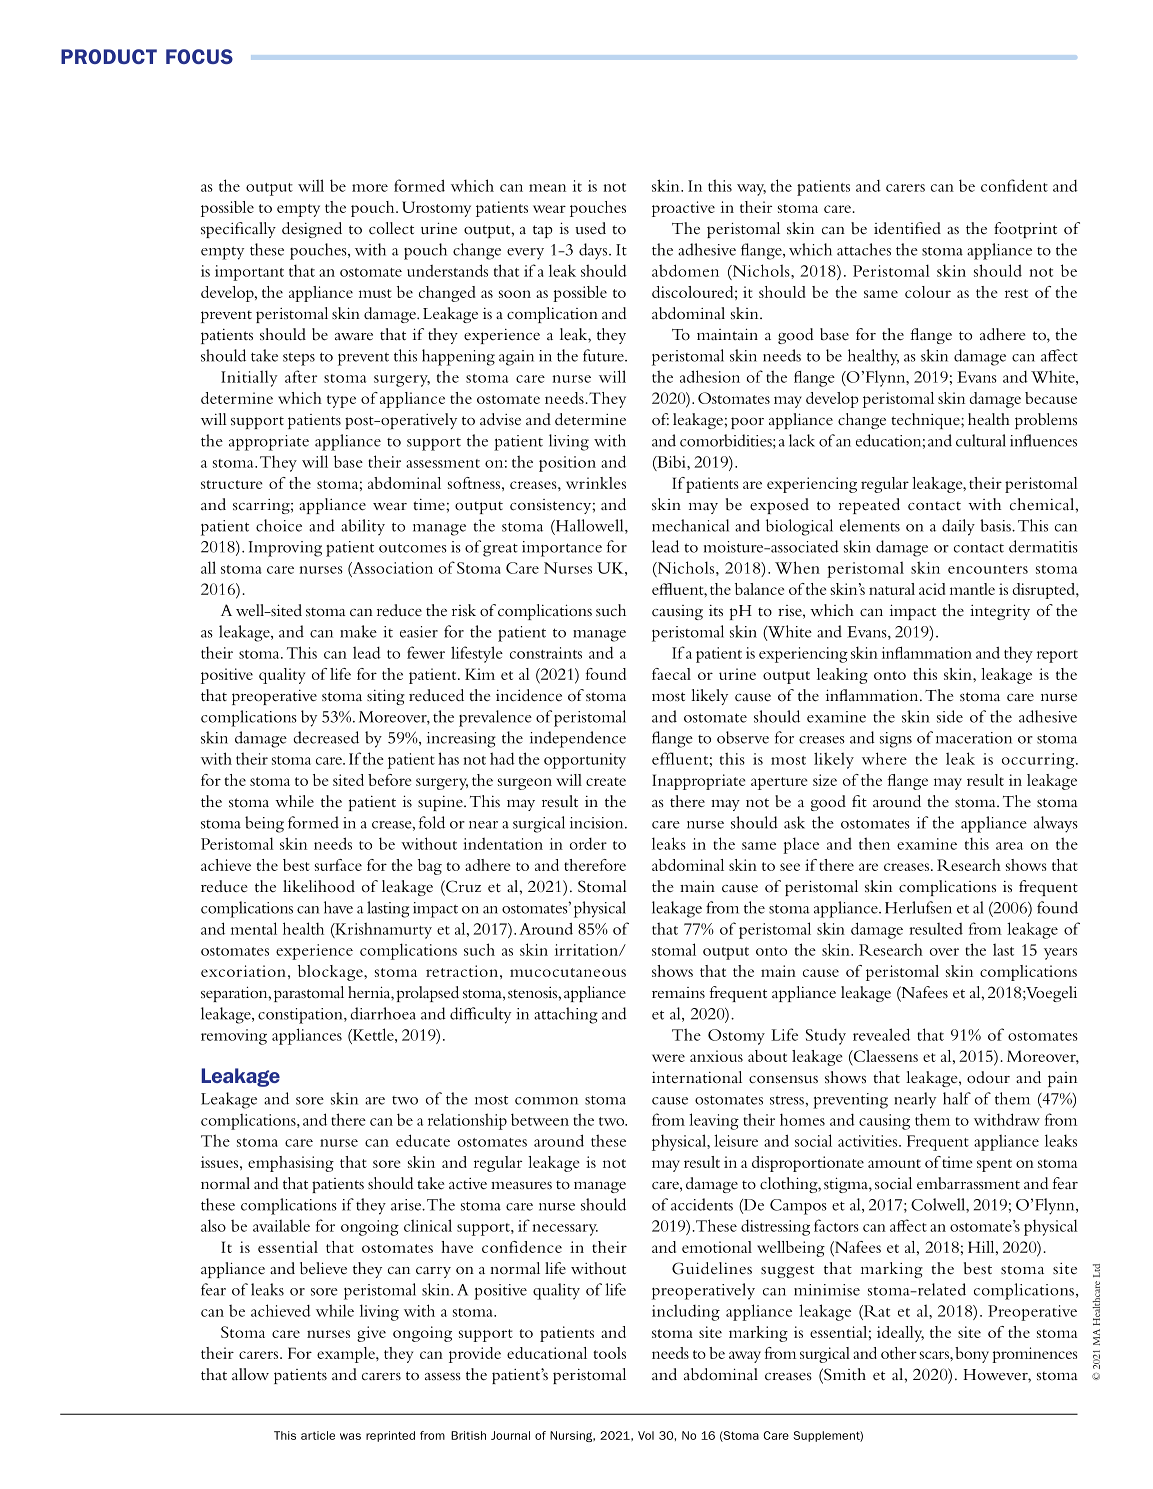 This screenshot has height=1489, width=1153. Describe the element at coordinates (1014, 185) in the screenshot. I see `confident` at that location.
